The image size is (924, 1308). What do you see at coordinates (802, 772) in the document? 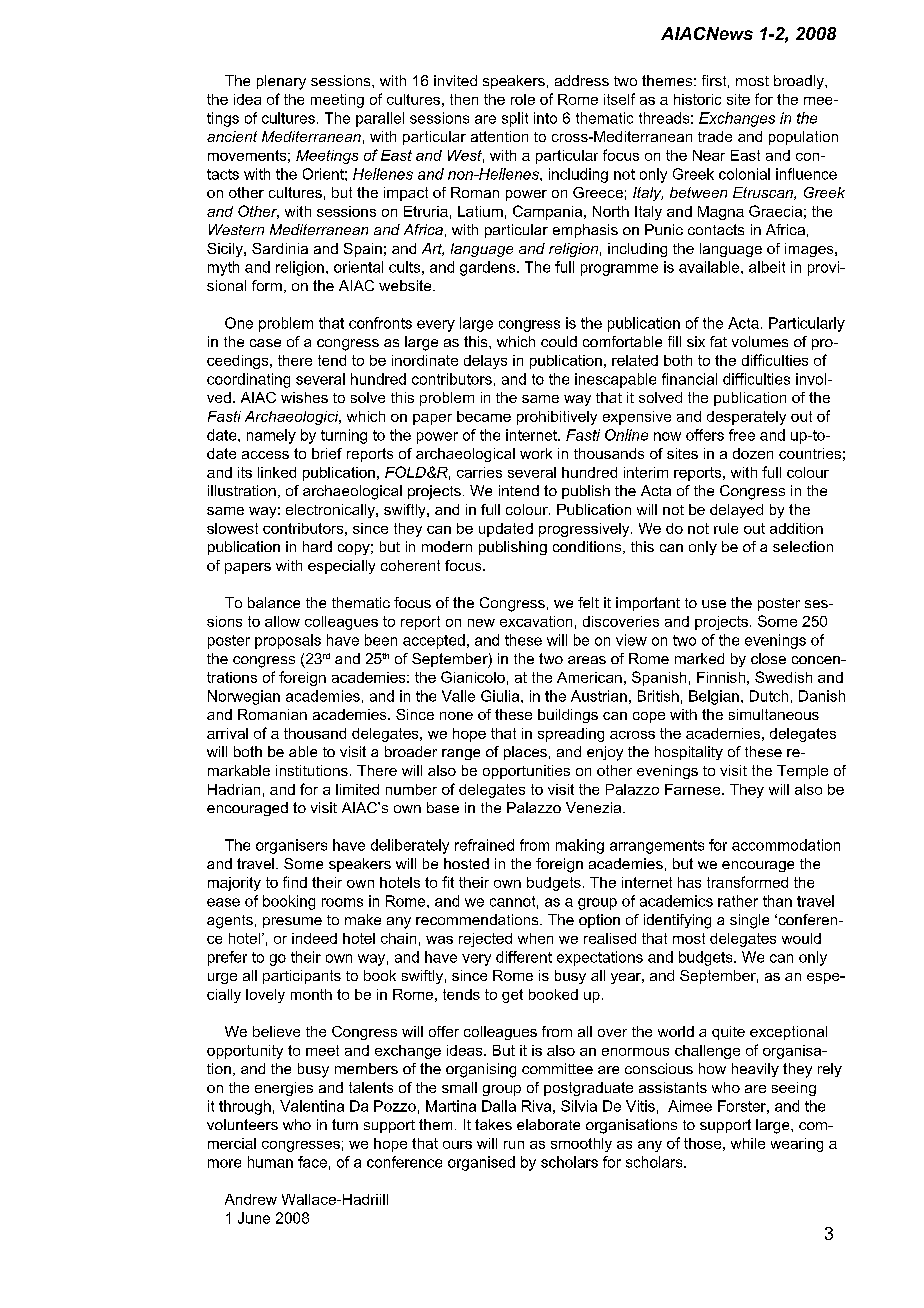
I see `Temple` at bounding box center [802, 772].
